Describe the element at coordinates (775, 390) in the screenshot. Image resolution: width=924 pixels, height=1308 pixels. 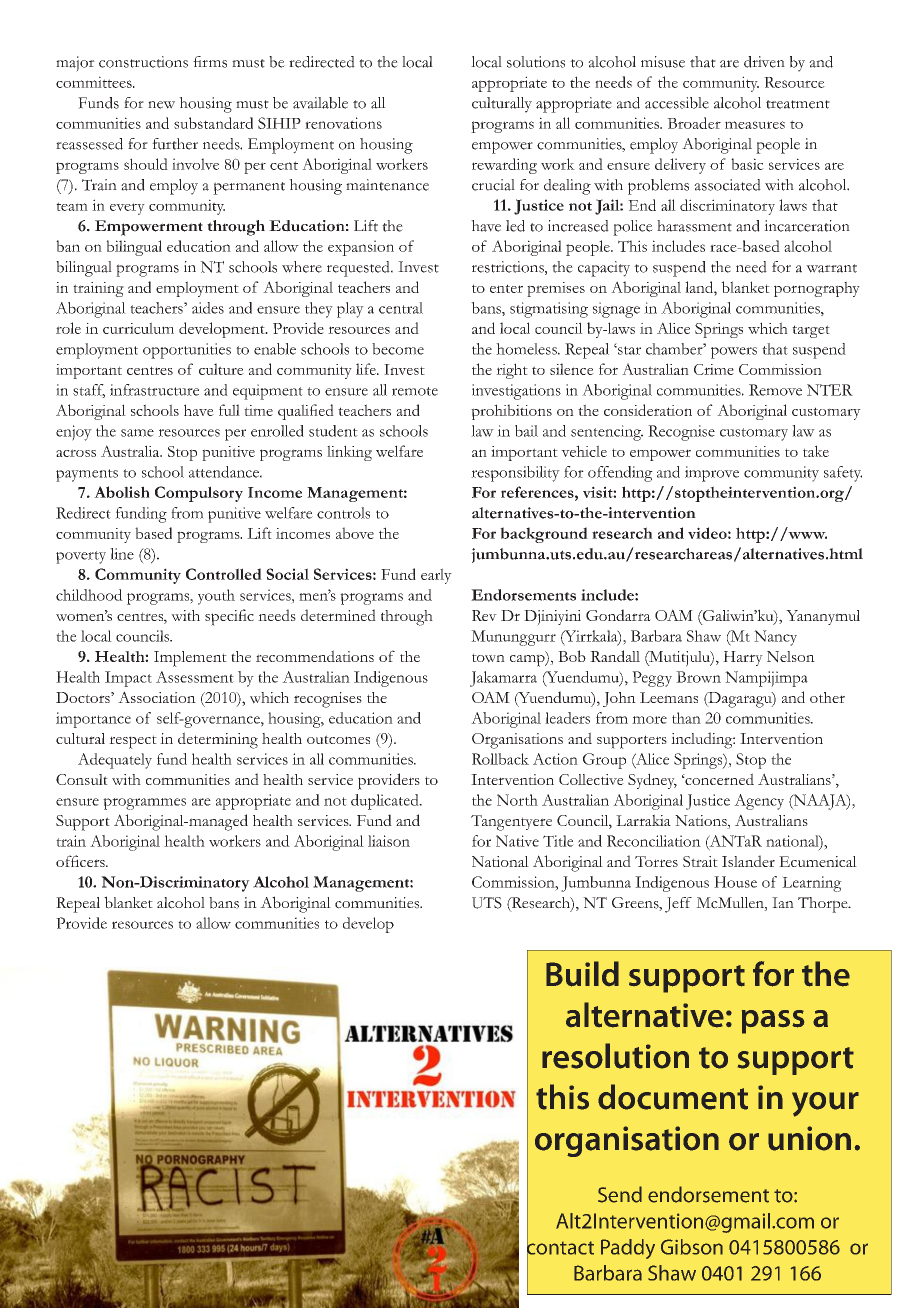
I see `Remove` at that location.
